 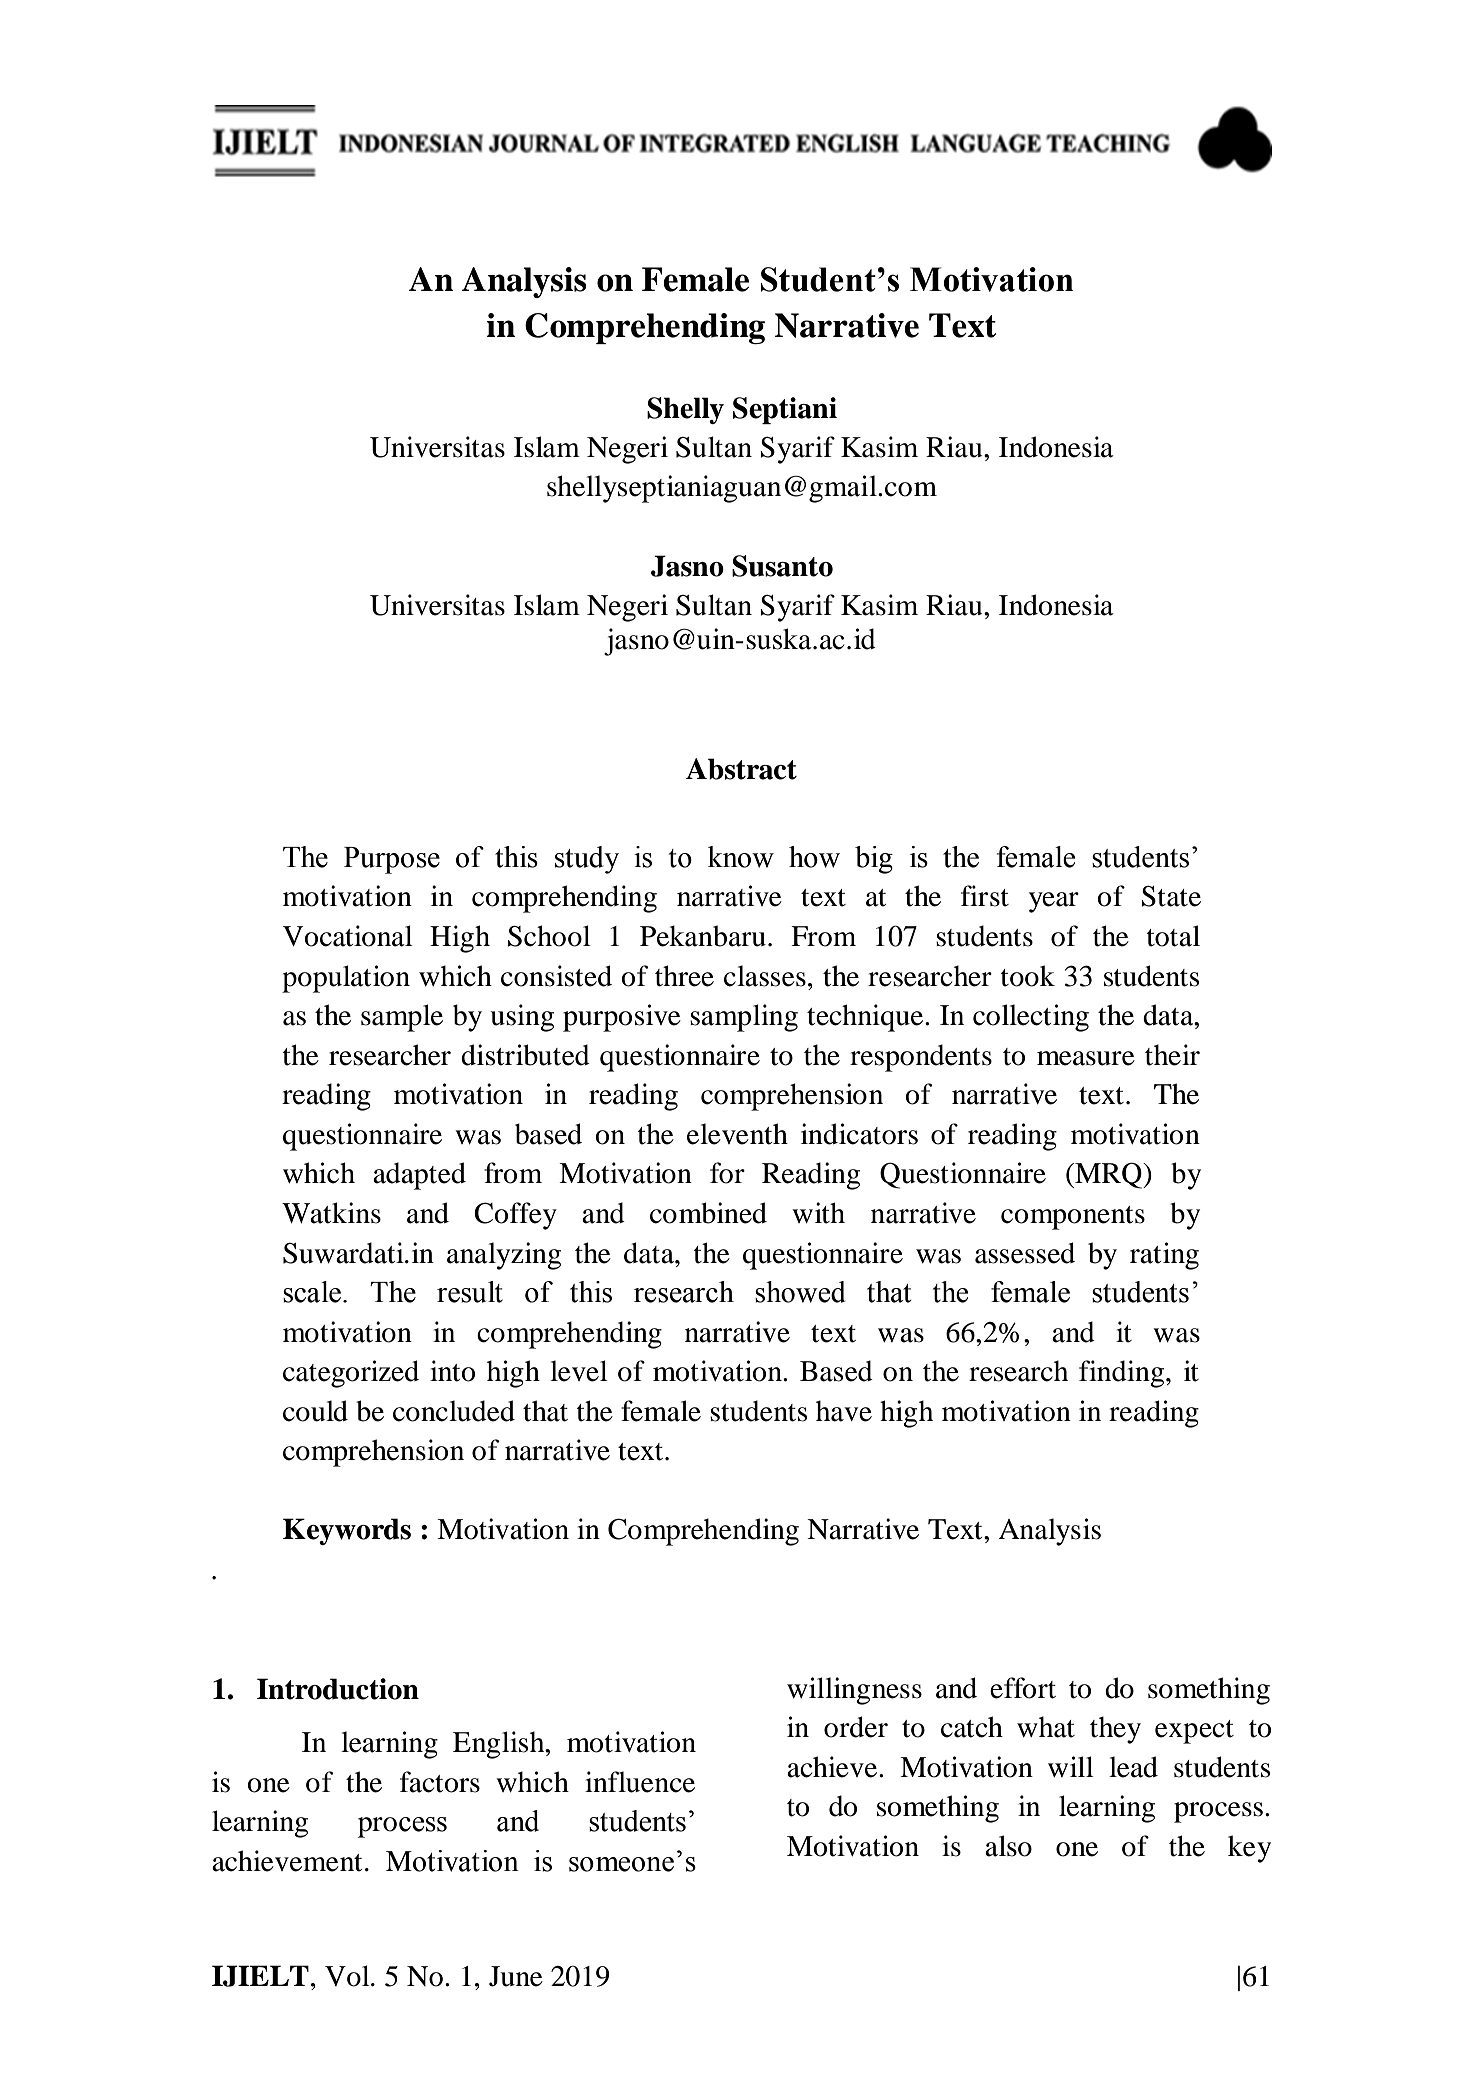 I want to click on into, so click(x=452, y=1371).
